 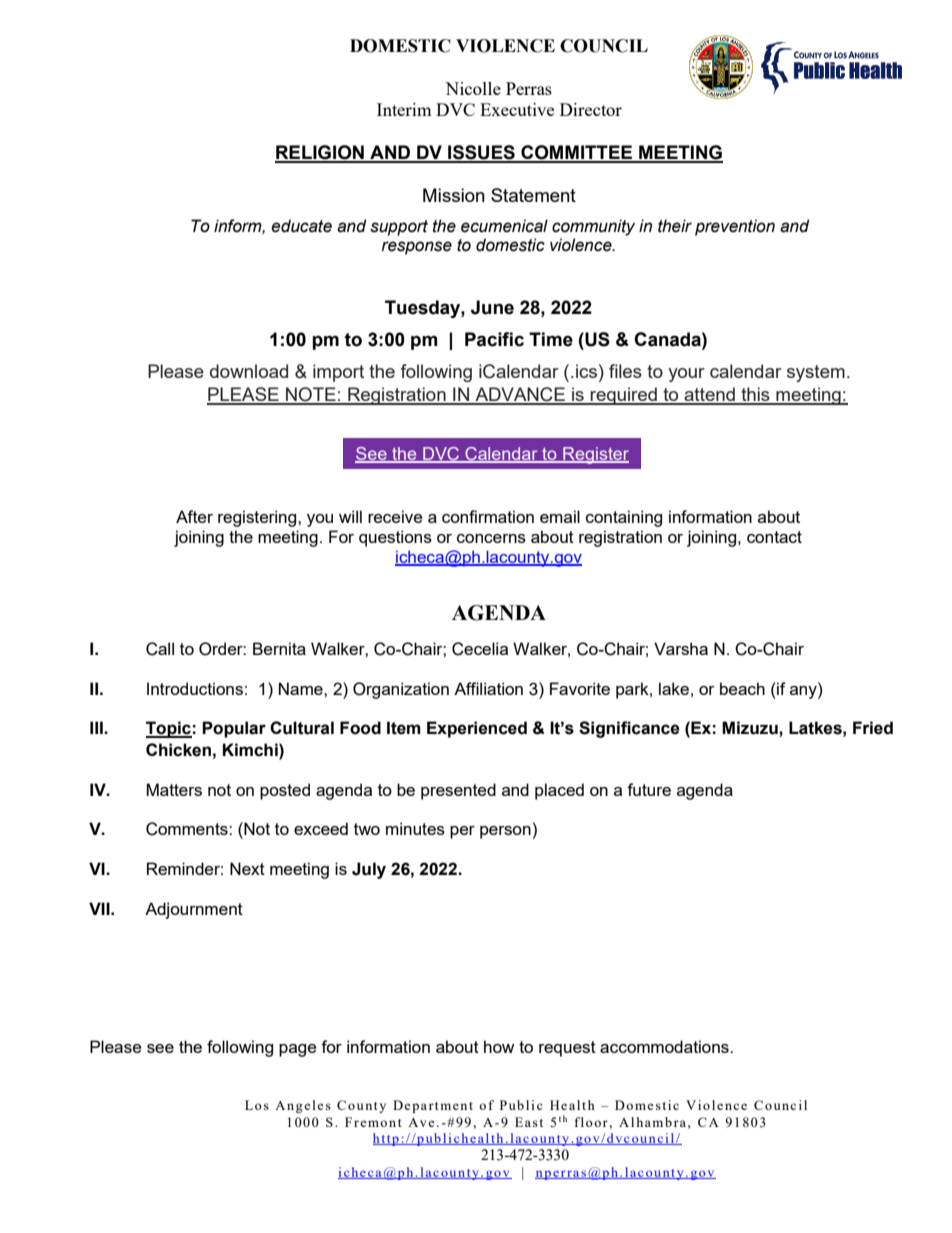 What do you see at coordinates (735, 227) in the screenshot?
I see `prevention` at bounding box center [735, 227].
